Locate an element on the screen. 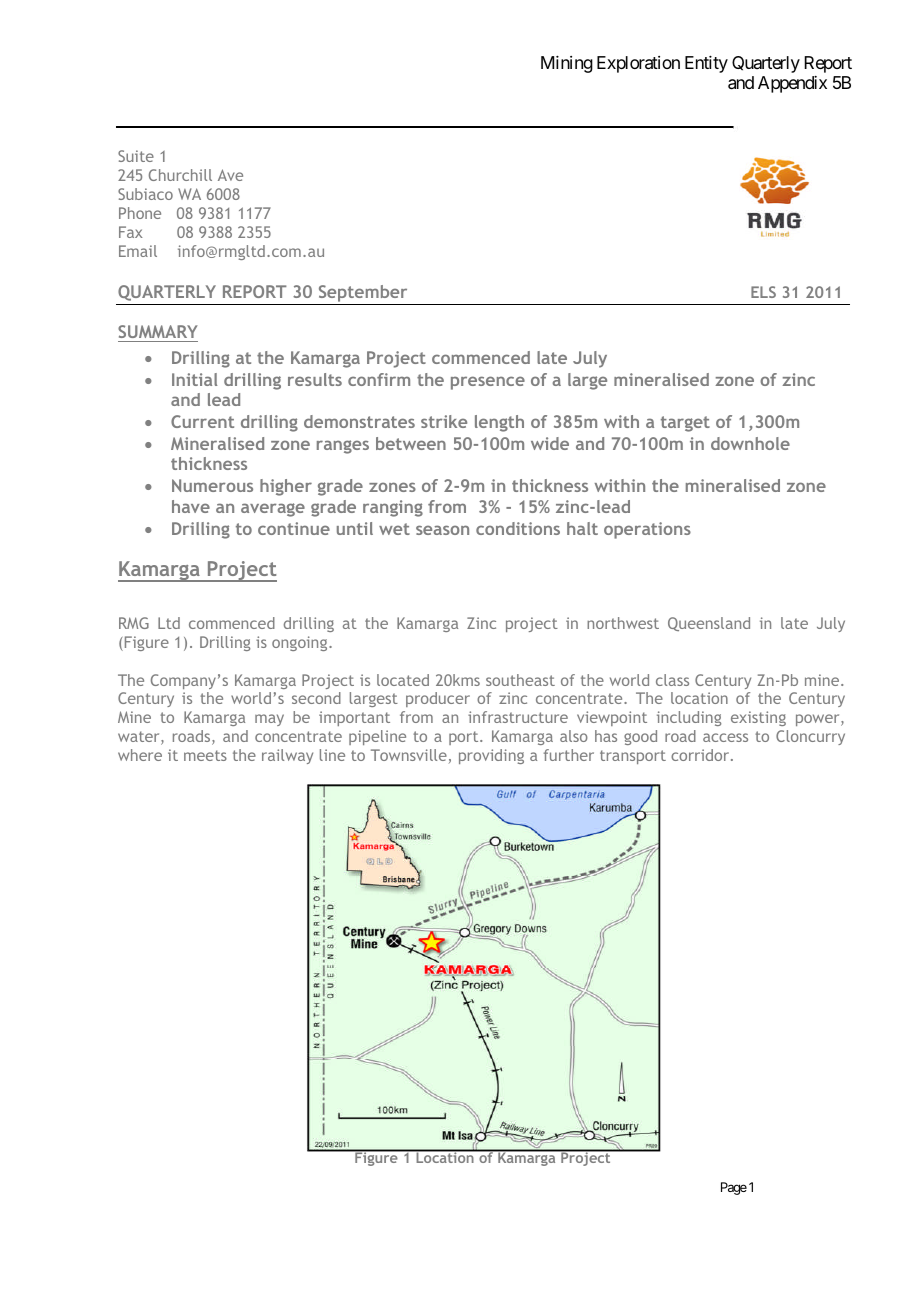  Entity is located at coordinates (706, 64).
